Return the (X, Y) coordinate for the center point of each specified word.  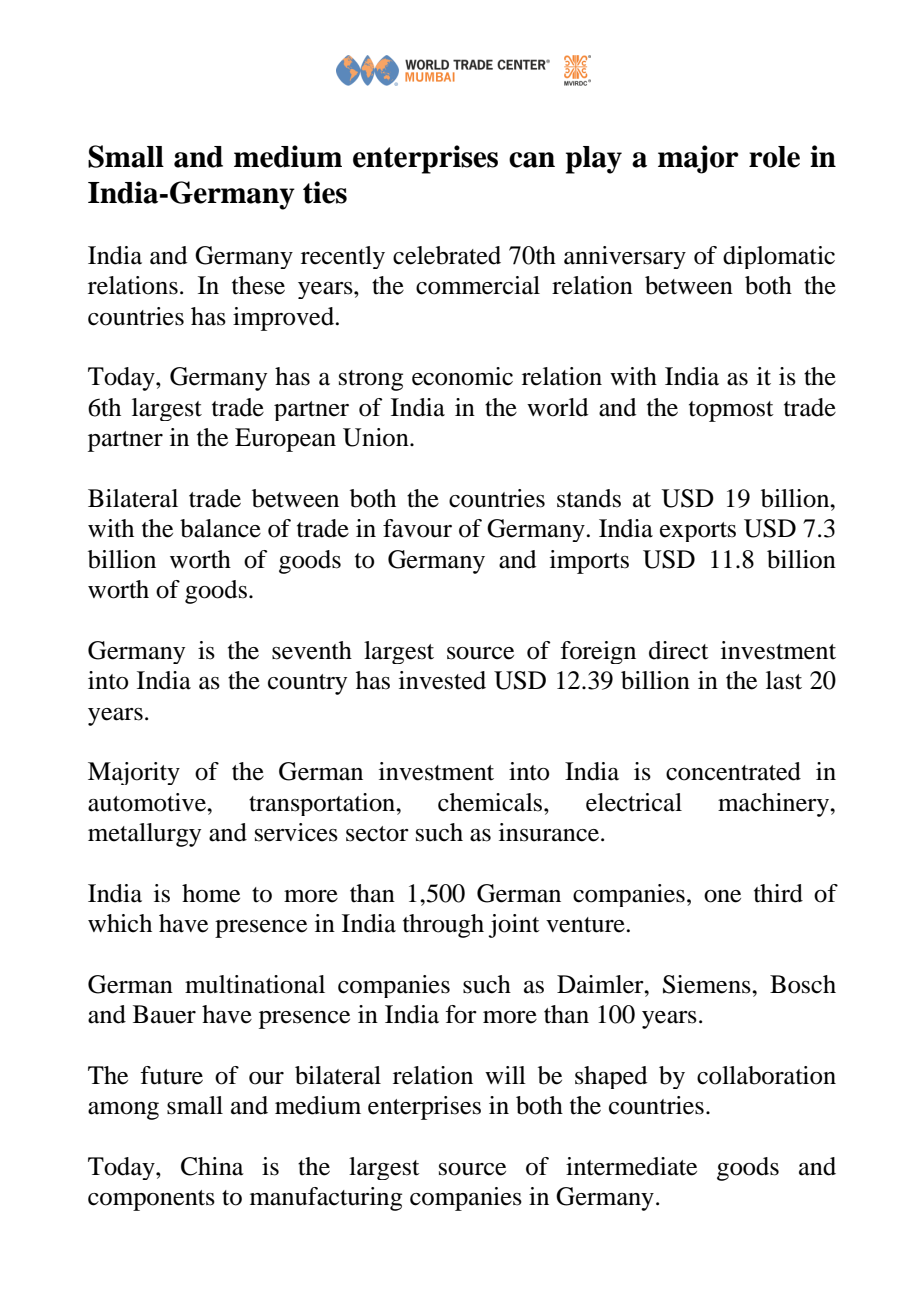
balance (220, 528)
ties (325, 192)
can (532, 160)
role (774, 157)
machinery (774, 805)
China (212, 1166)
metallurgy (144, 835)
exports (698, 532)
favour (417, 528)
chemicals (491, 802)
